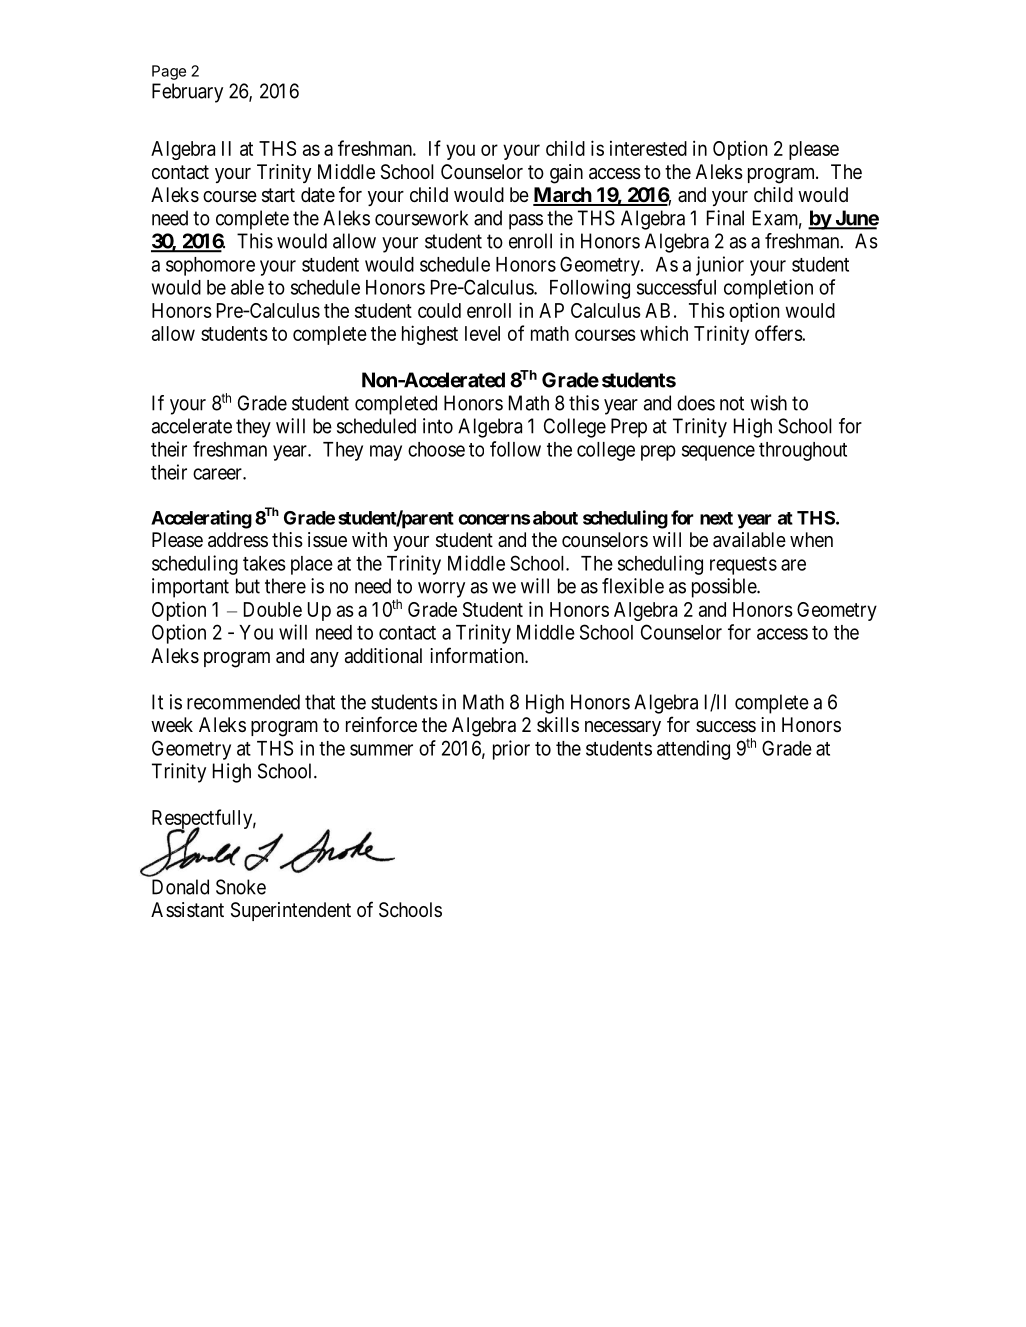 Image resolution: width=1026 pixels, height=1327 pixels. What do you see at coordinates (241, 887) in the screenshot?
I see `Snoke` at bounding box center [241, 887].
